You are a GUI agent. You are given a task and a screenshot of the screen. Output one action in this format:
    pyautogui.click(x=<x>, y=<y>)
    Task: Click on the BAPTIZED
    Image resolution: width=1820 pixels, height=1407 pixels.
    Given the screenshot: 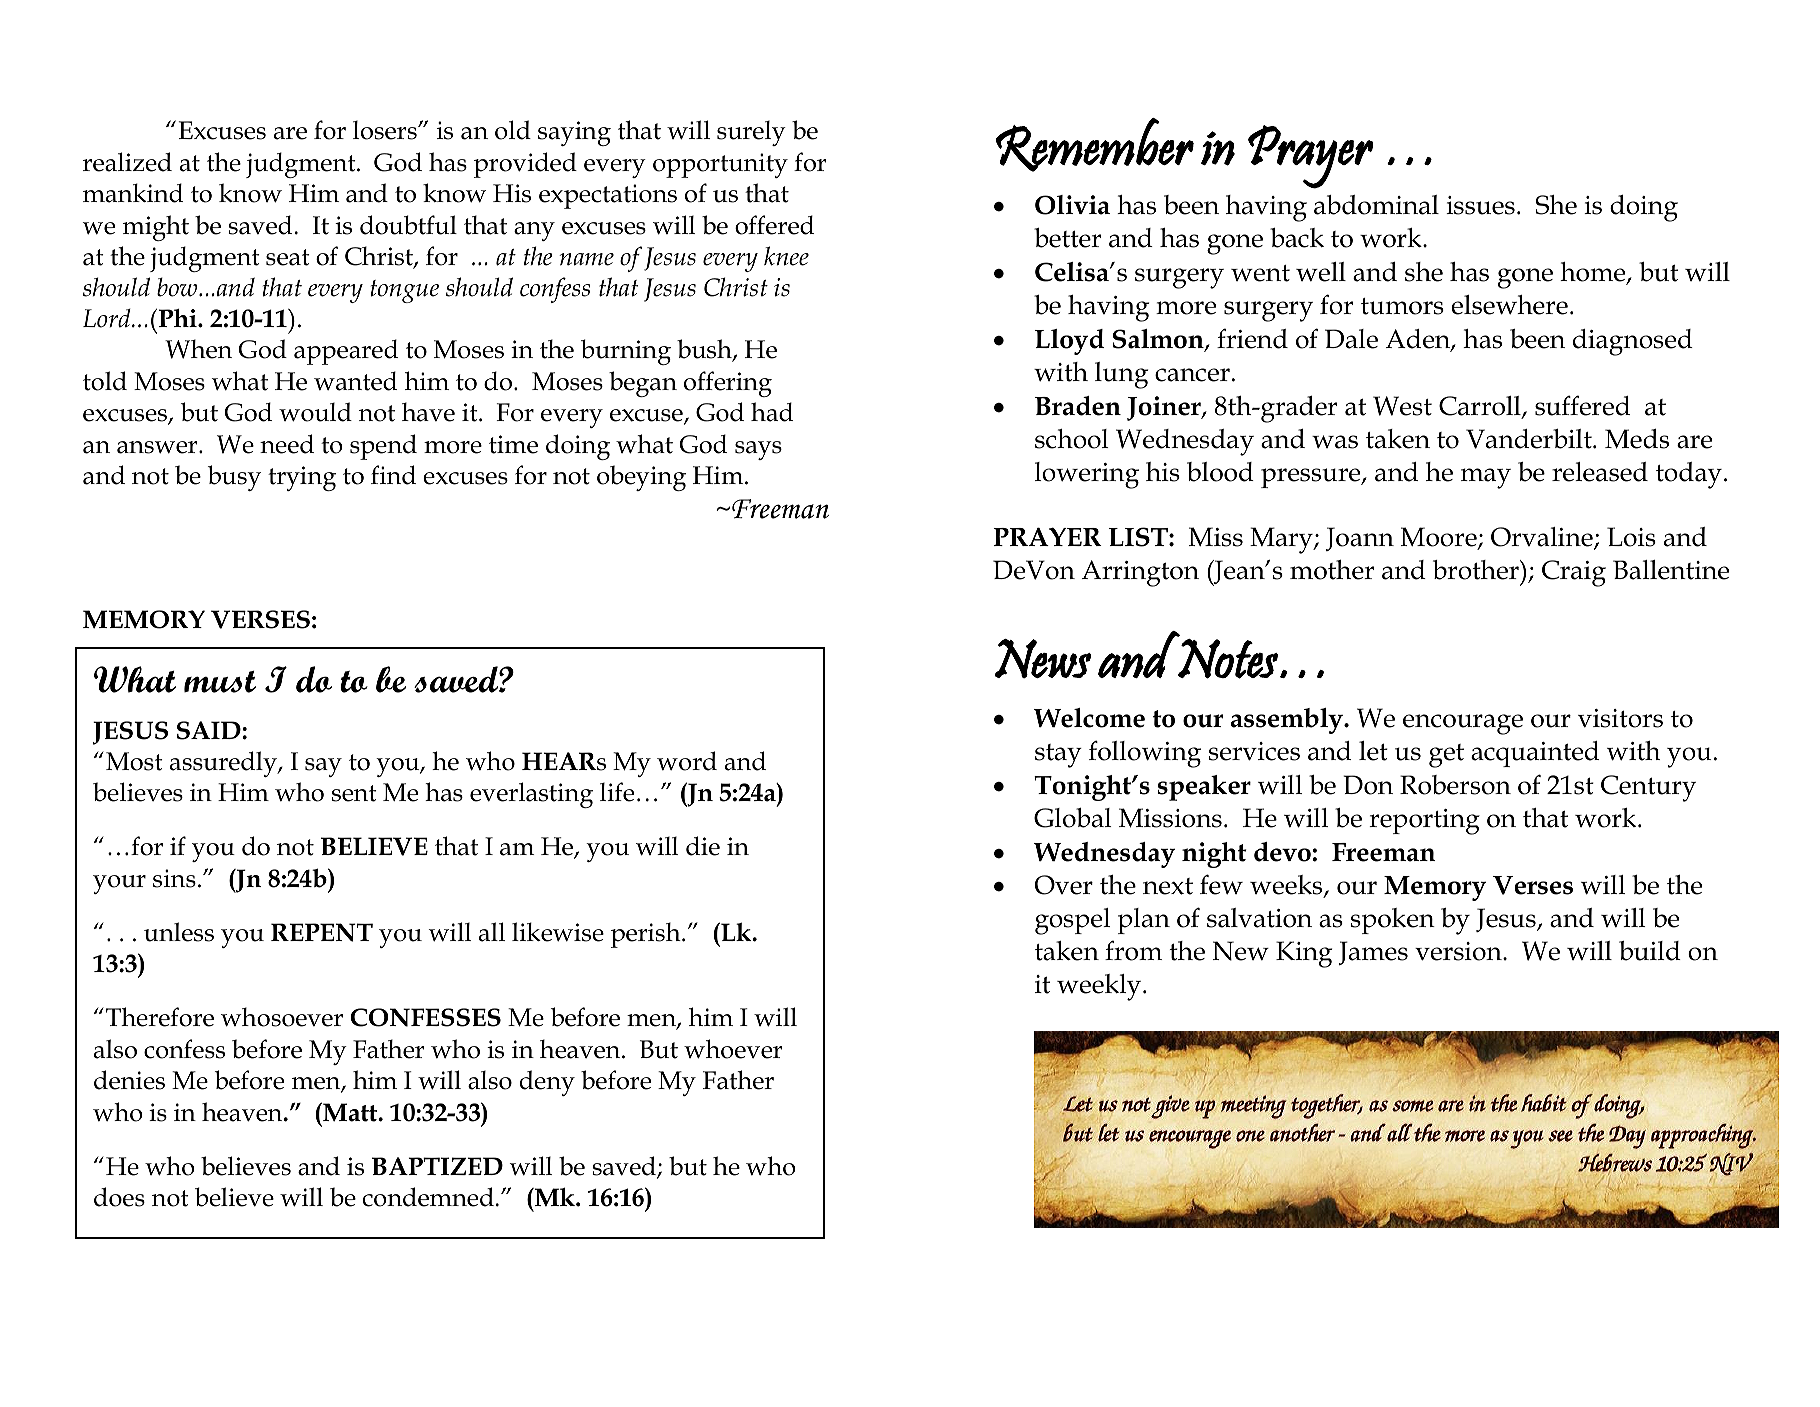 What is the action you would take?
    pyautogui.click(x=437, y=1166)
